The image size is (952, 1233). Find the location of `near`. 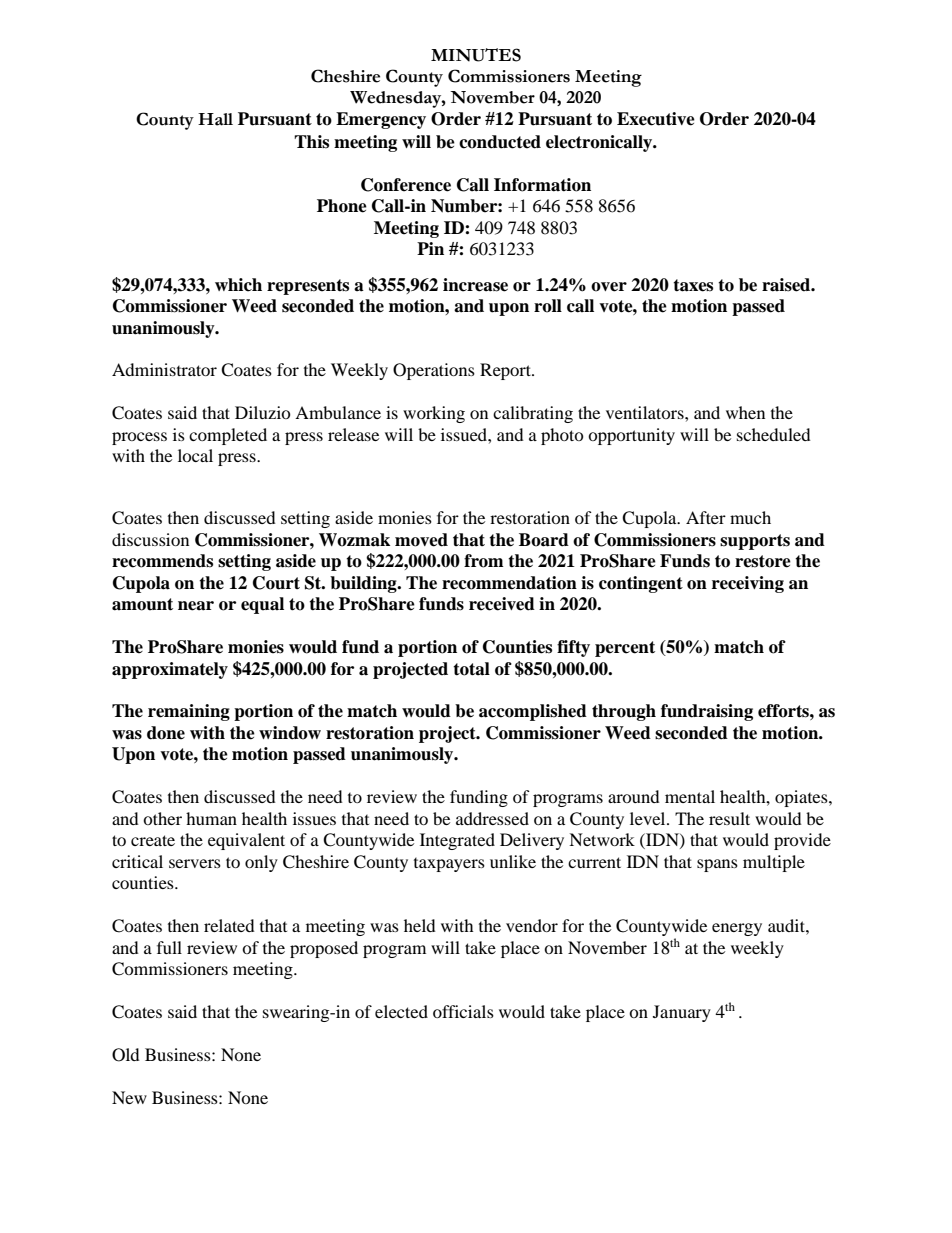

near is located at coordinates (196, 606).
